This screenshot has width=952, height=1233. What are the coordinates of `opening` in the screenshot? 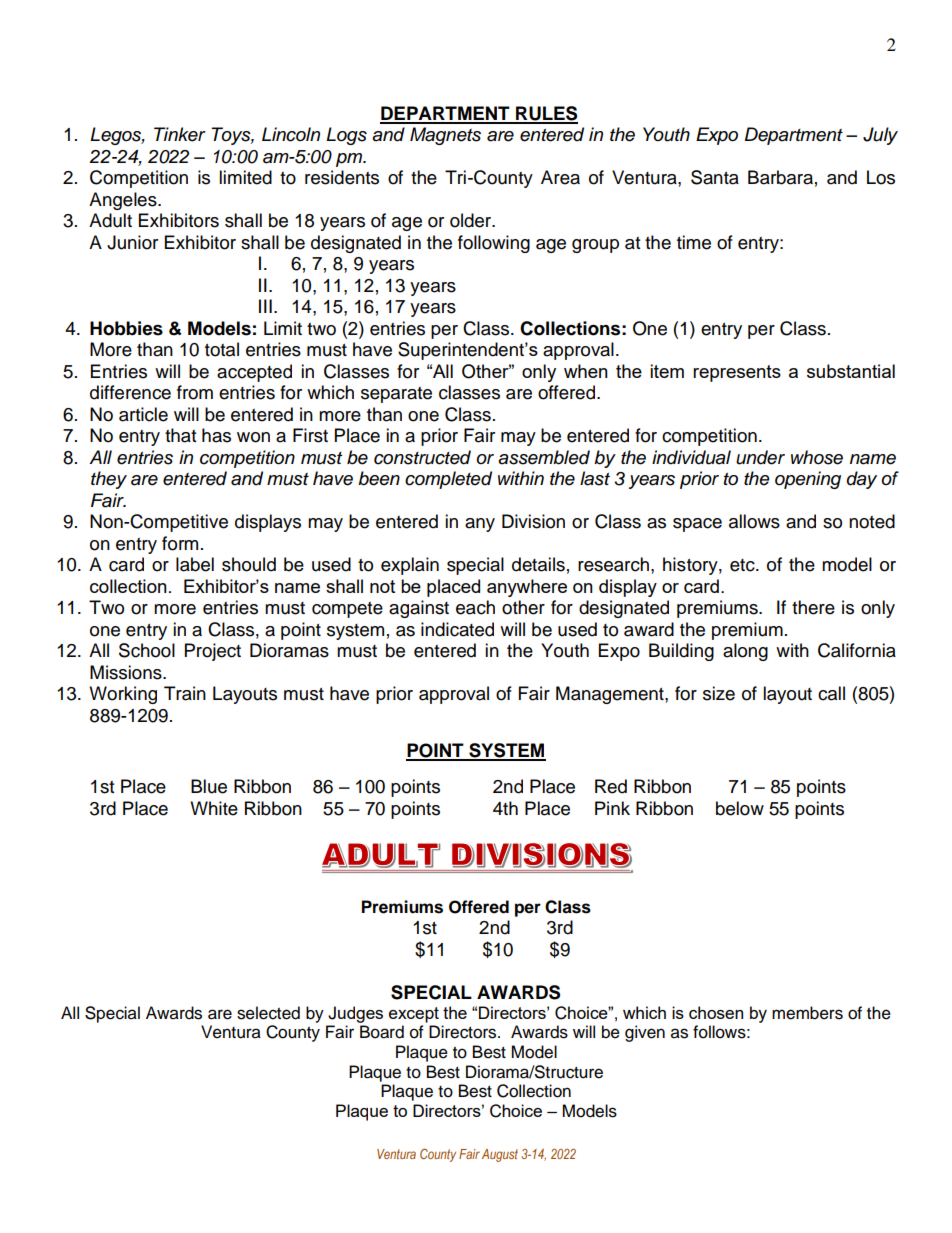 It's located at (808, 480).
